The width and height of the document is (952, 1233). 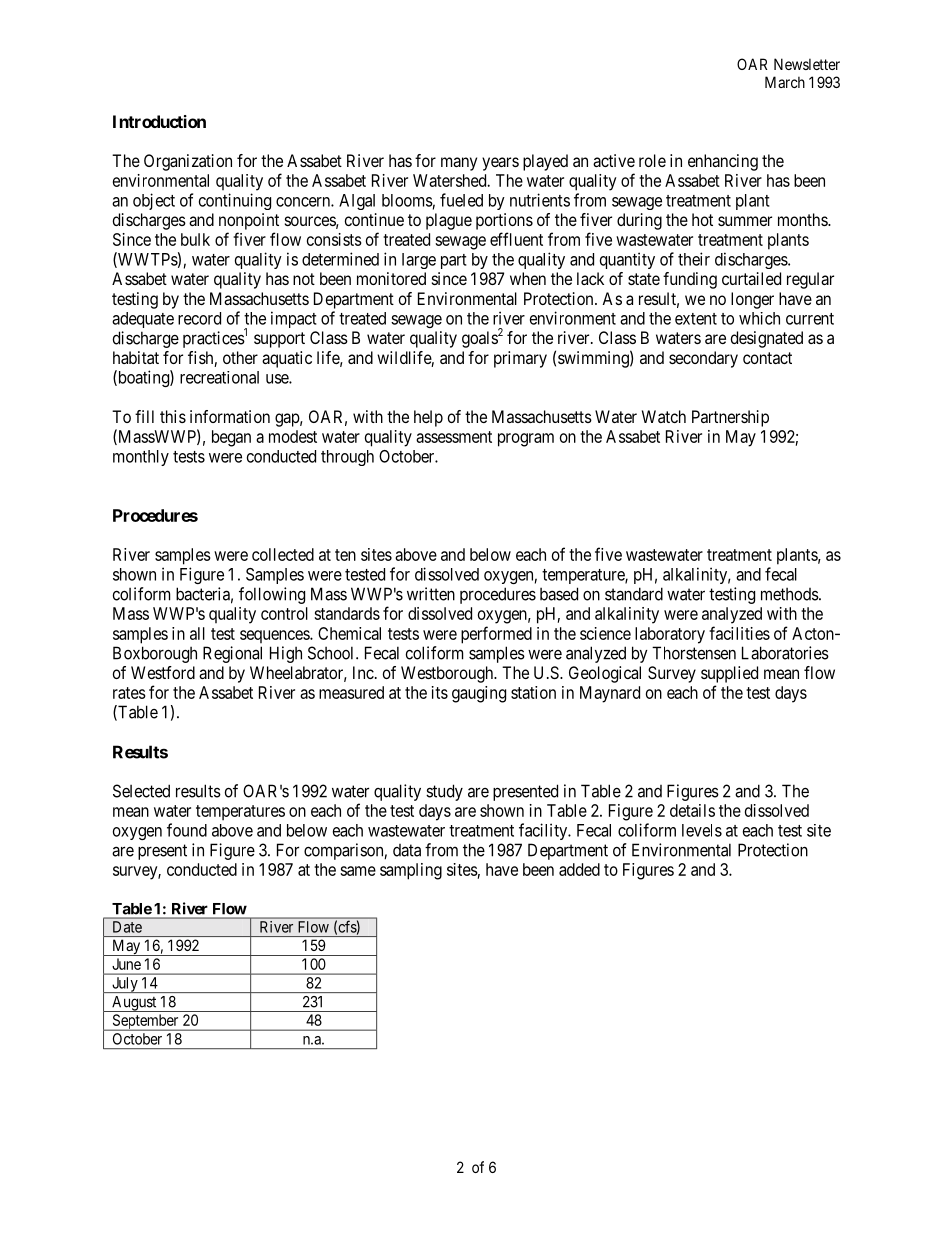 What do you see at coordinates (702, 830) in the document?
I see `levels` at bounding box center [702, 830].
